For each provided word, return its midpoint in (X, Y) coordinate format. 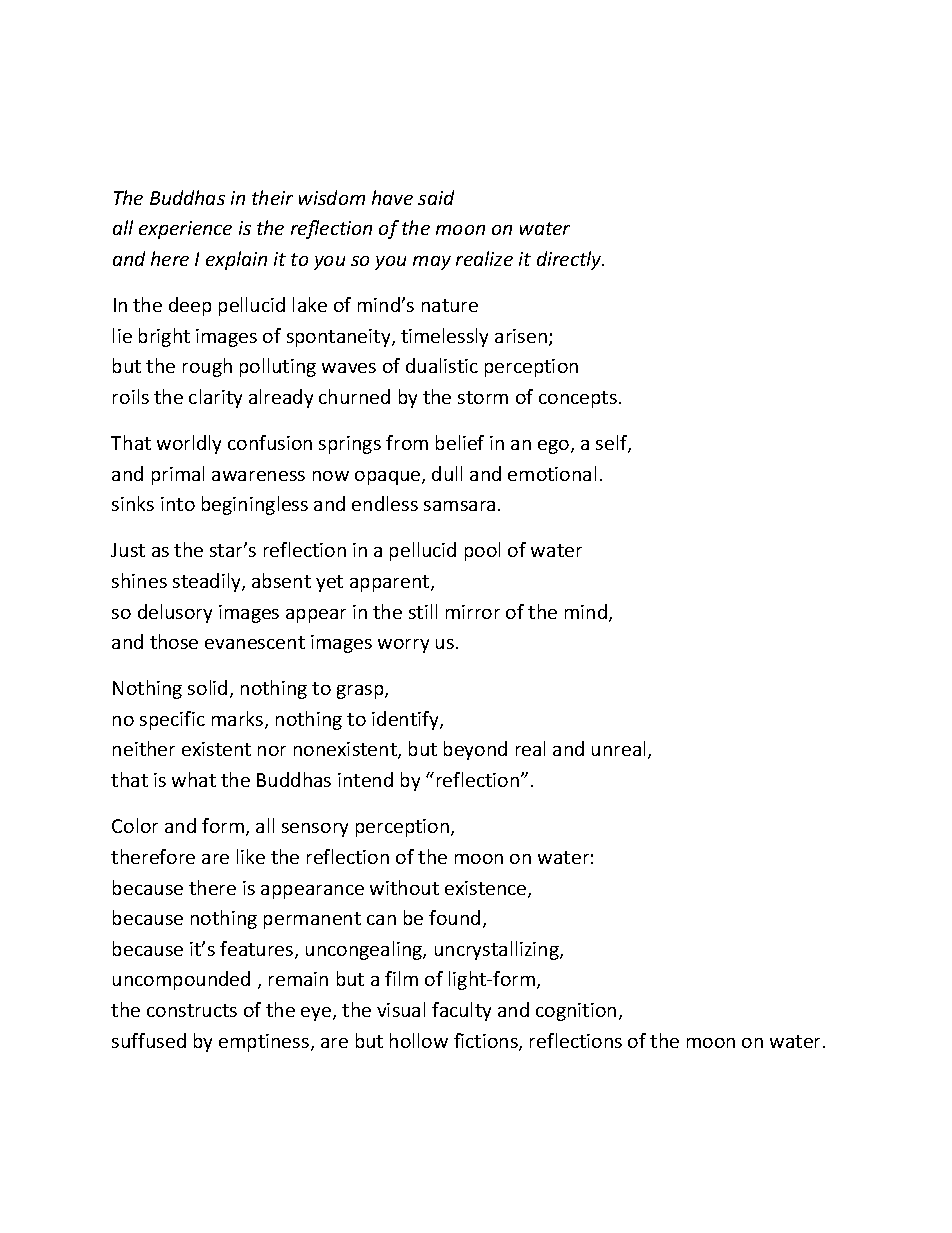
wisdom (332, 197)
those (174, 641)
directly (570, 260)
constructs (192, 1010)
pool (482, 551)
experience (185, 230)
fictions (487, 1042)
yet (329, 583)
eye (317, 1014)
